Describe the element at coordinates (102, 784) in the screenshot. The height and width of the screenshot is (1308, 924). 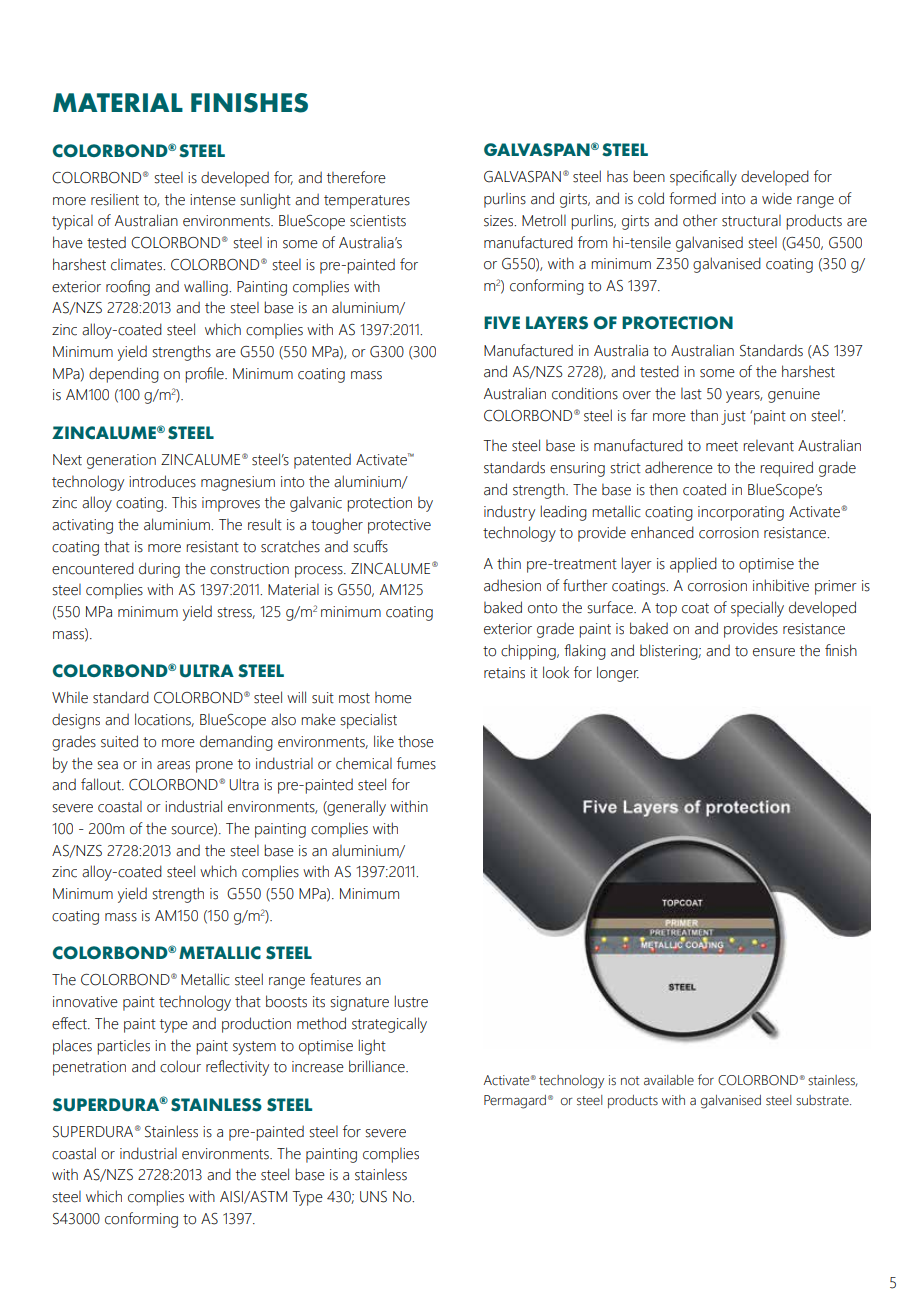
I see `fallout` at that location.
